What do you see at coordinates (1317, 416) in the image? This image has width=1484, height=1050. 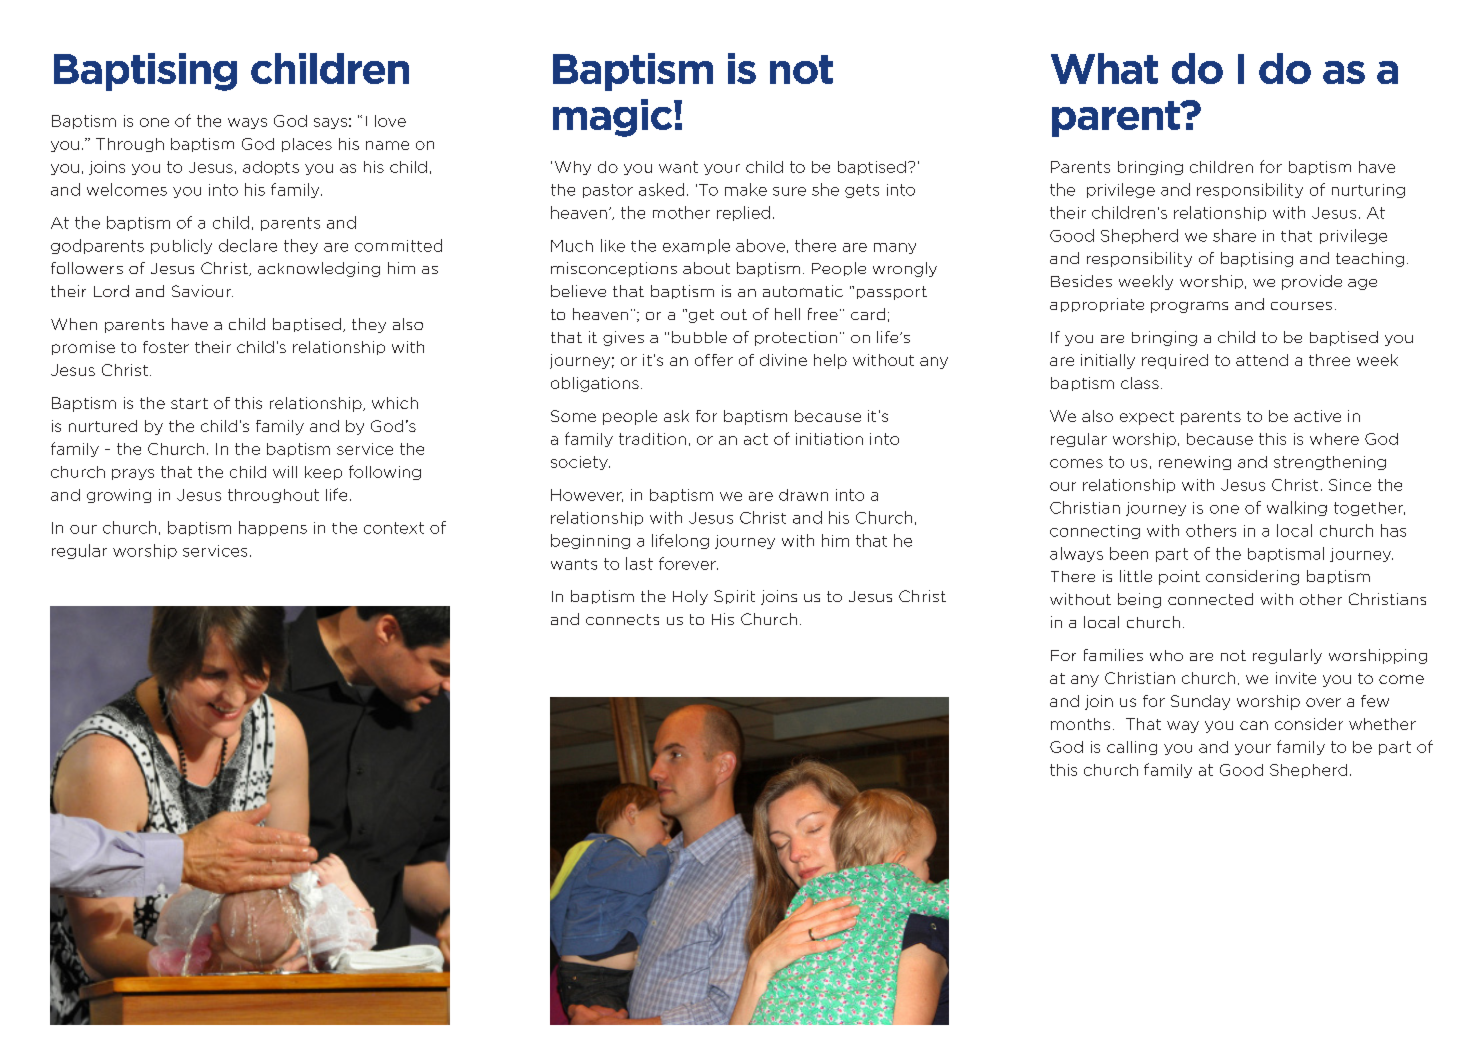 I see `active` at bounding box center [1317, 416].
